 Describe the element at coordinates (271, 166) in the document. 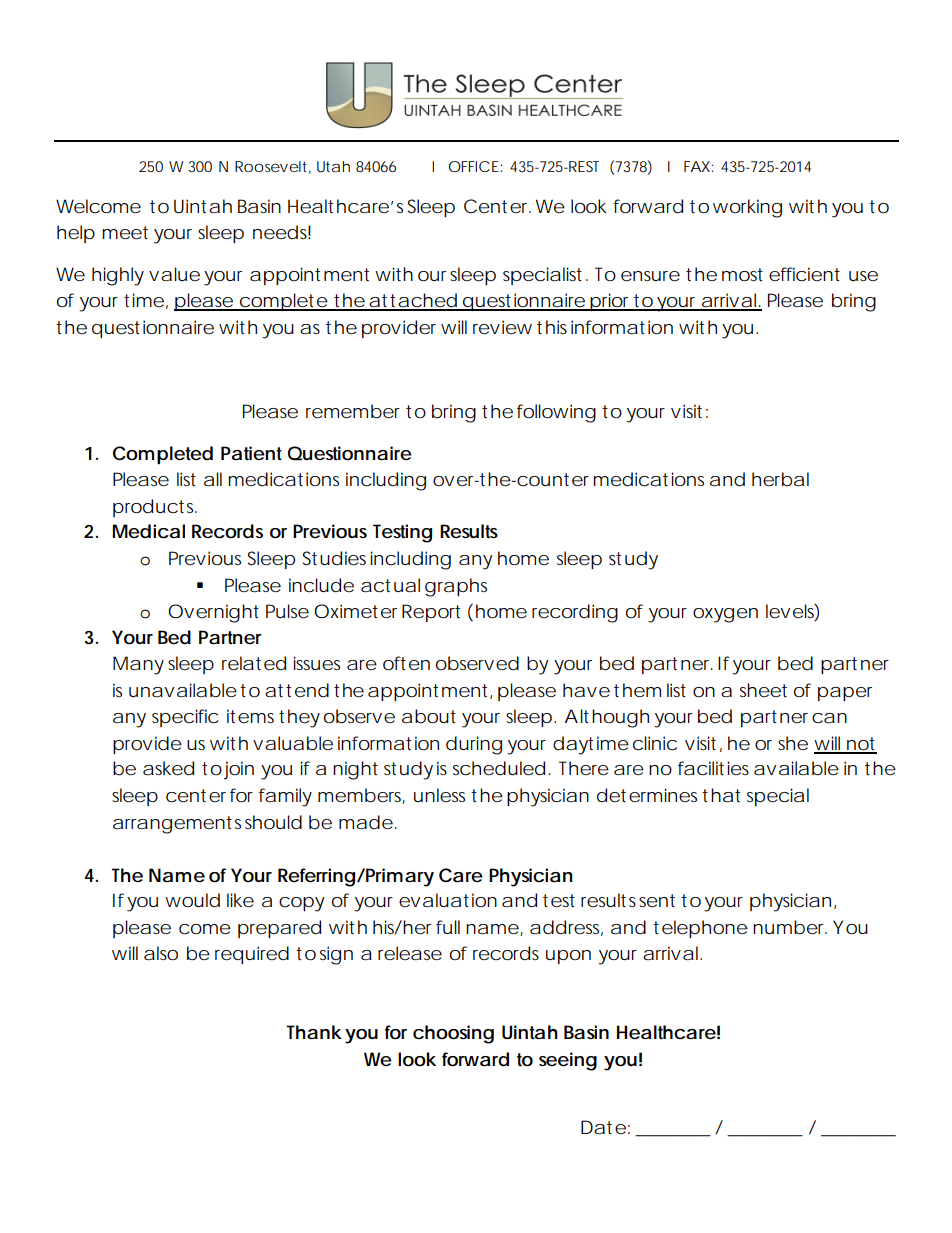

I see `Roosevelt` at that location.
